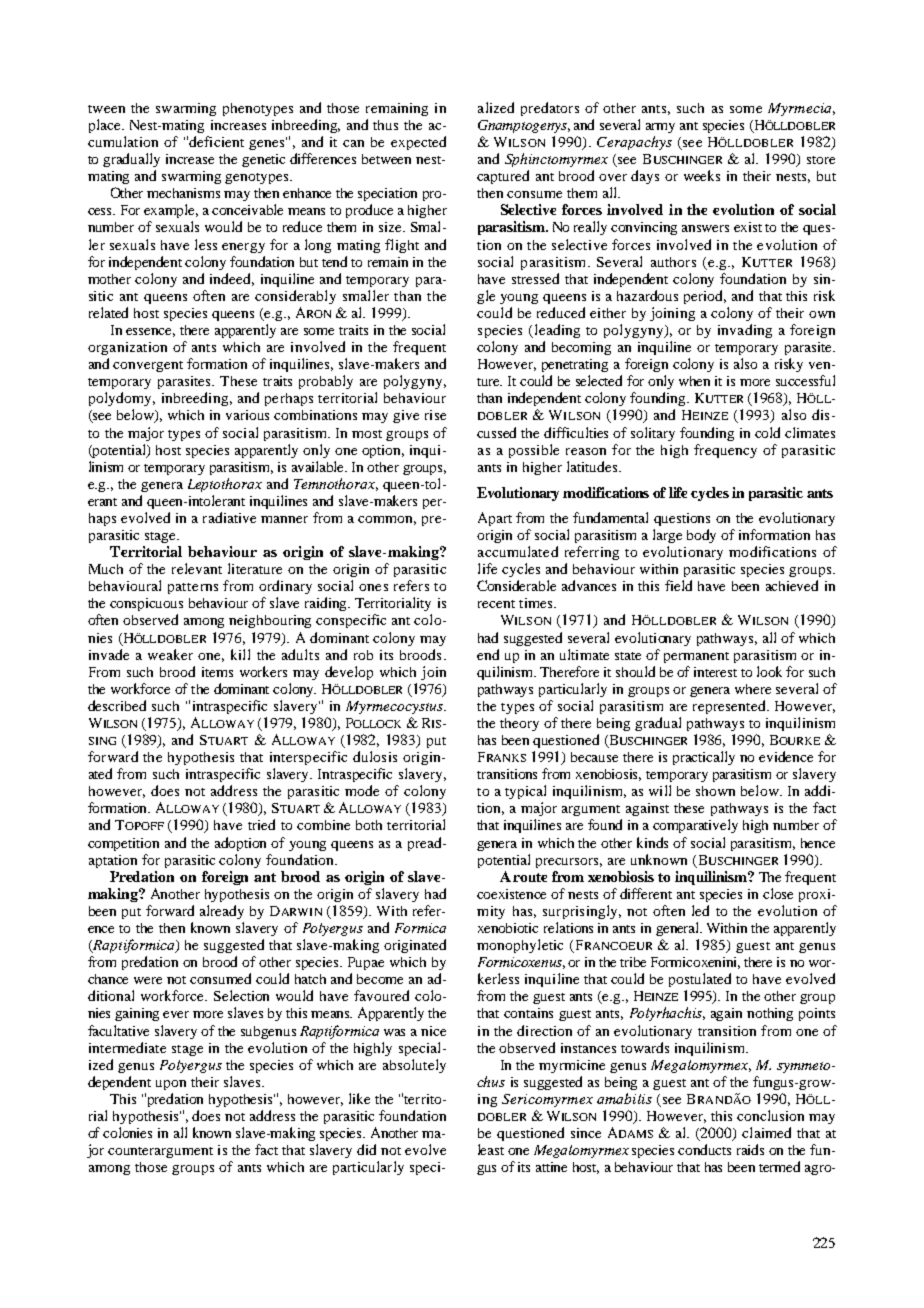 The width and height of the screenshot is (924, 1308). I want to click on mechanisms, so click(183, 193).
